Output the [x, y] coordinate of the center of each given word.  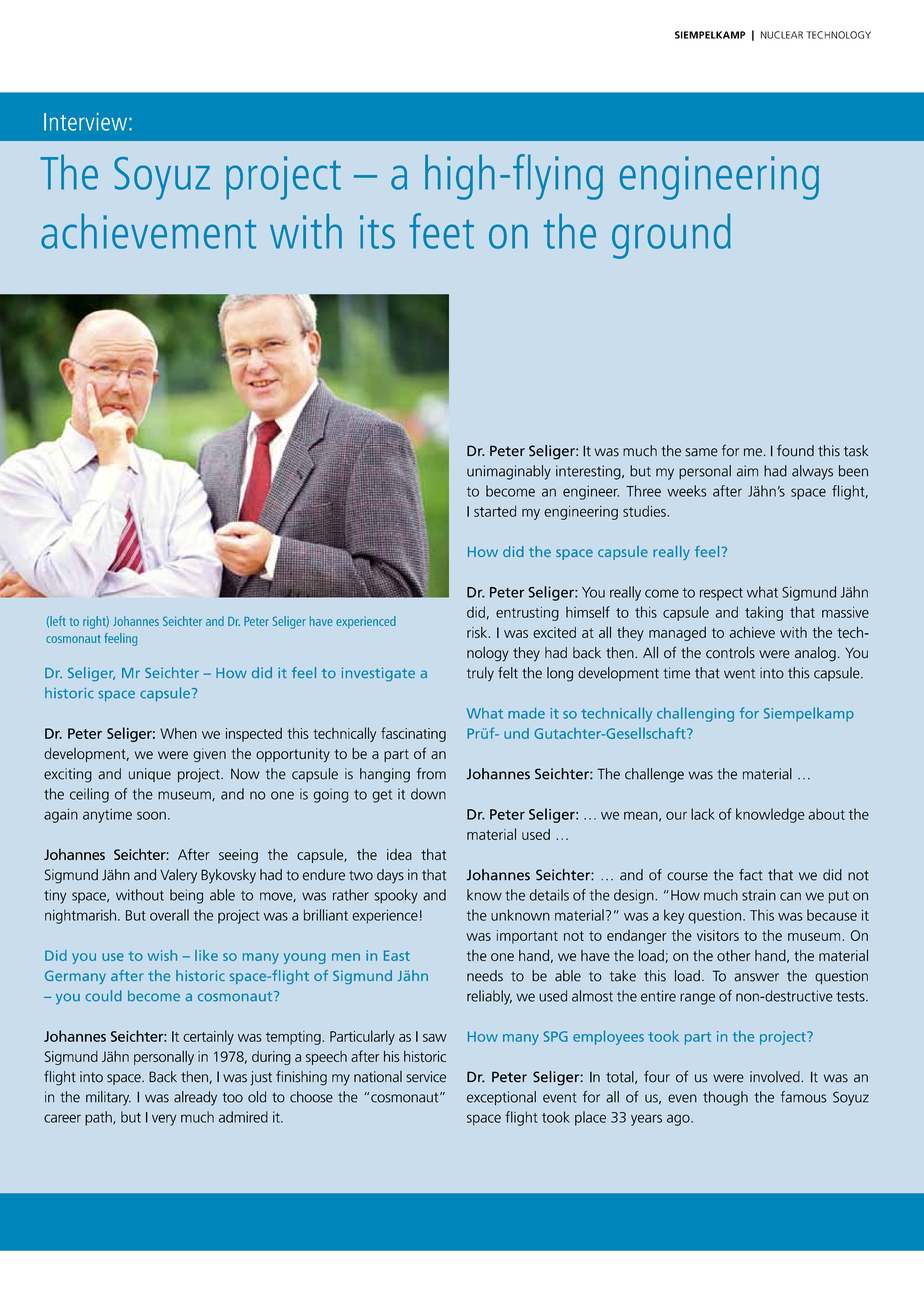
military [108, 1098]
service [426, 1077]
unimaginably [509, 472]
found [795, 450]
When [178, 733]
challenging [695, 714]
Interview [85, 122]
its [377, 232]
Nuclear [782, 35]
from [431, 773]
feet [441, 231]
